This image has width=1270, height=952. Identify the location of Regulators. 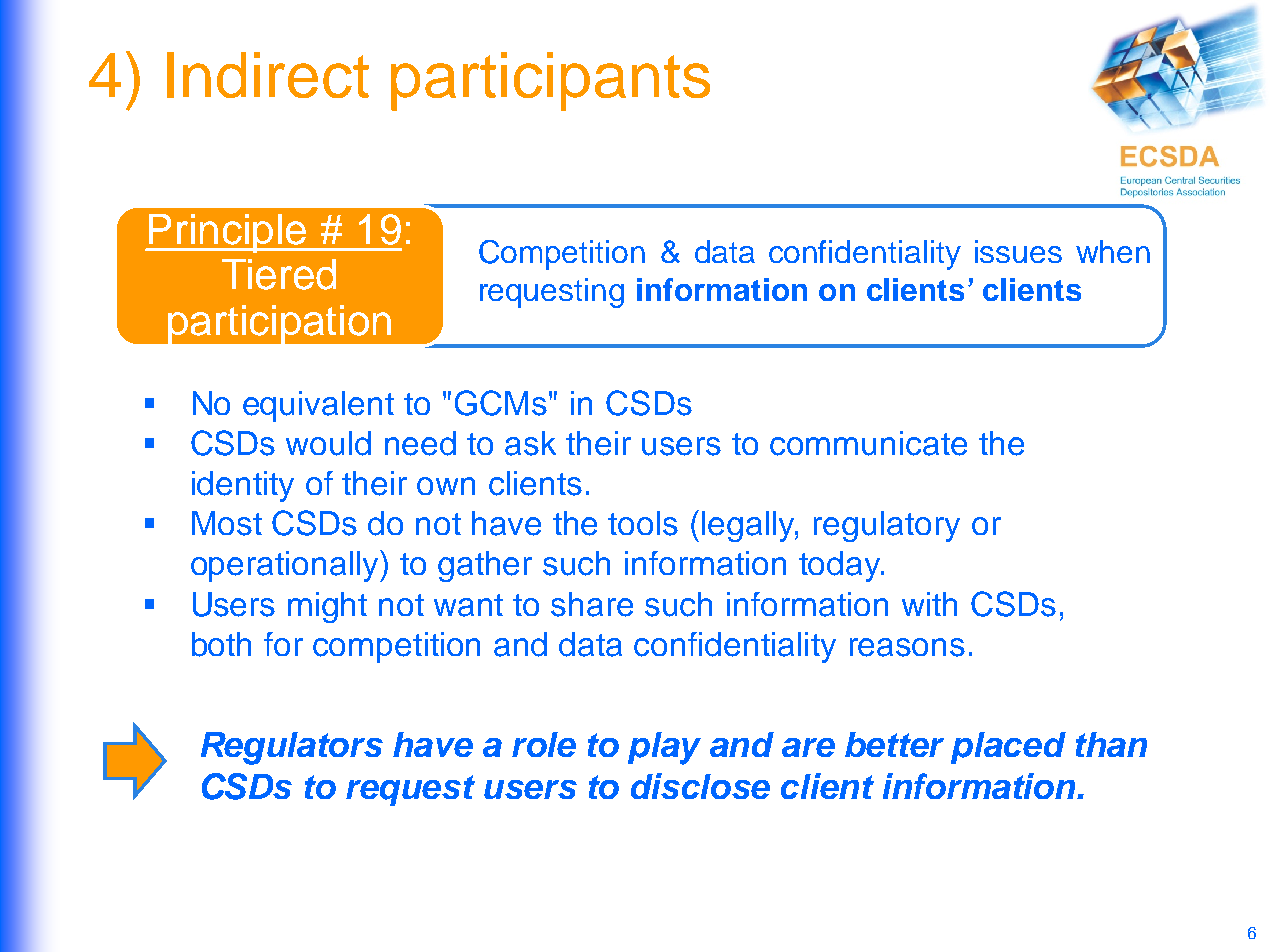
(292, 748).
